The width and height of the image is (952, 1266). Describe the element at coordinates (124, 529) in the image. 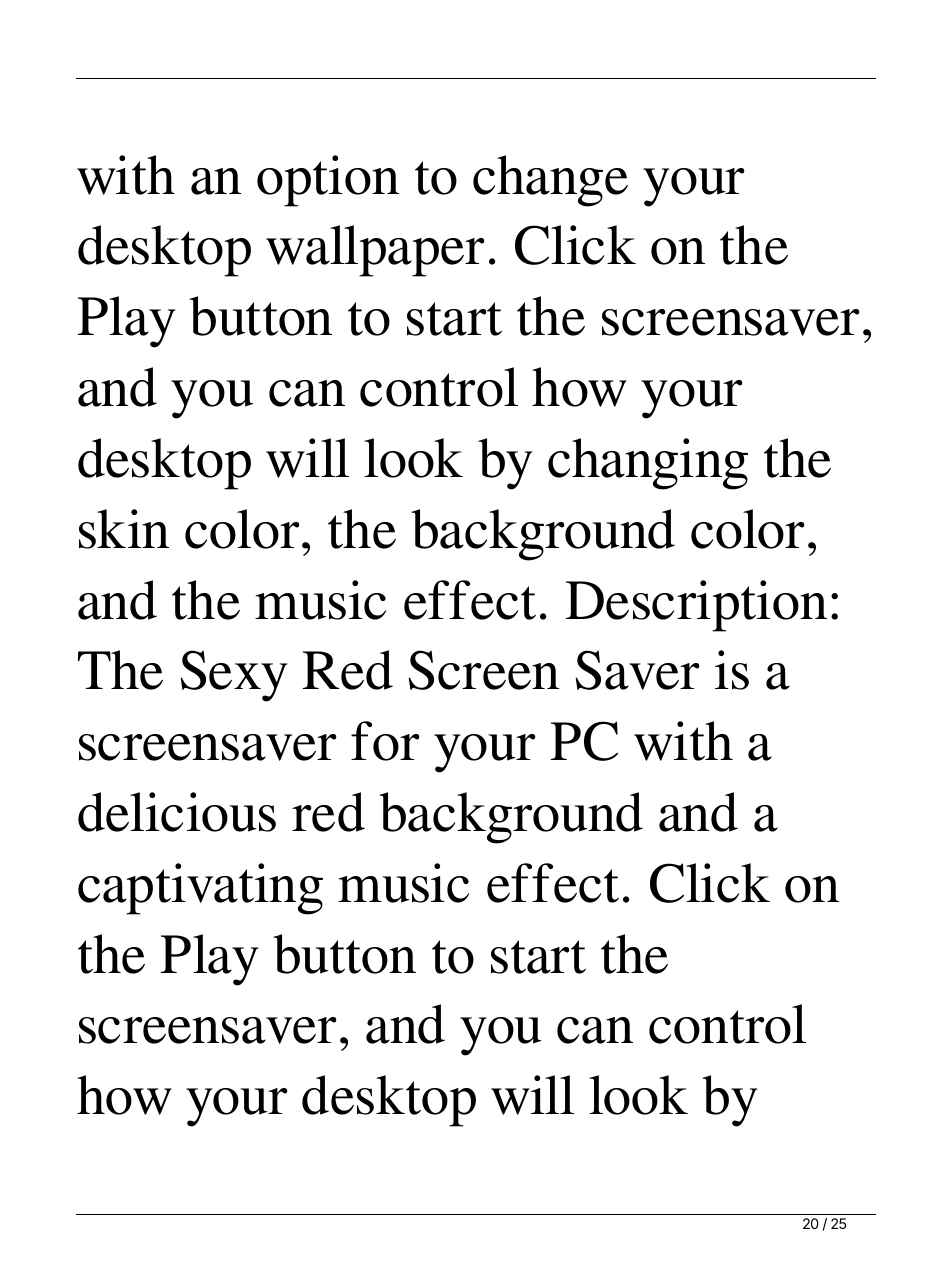

I see `skin` at that location.
